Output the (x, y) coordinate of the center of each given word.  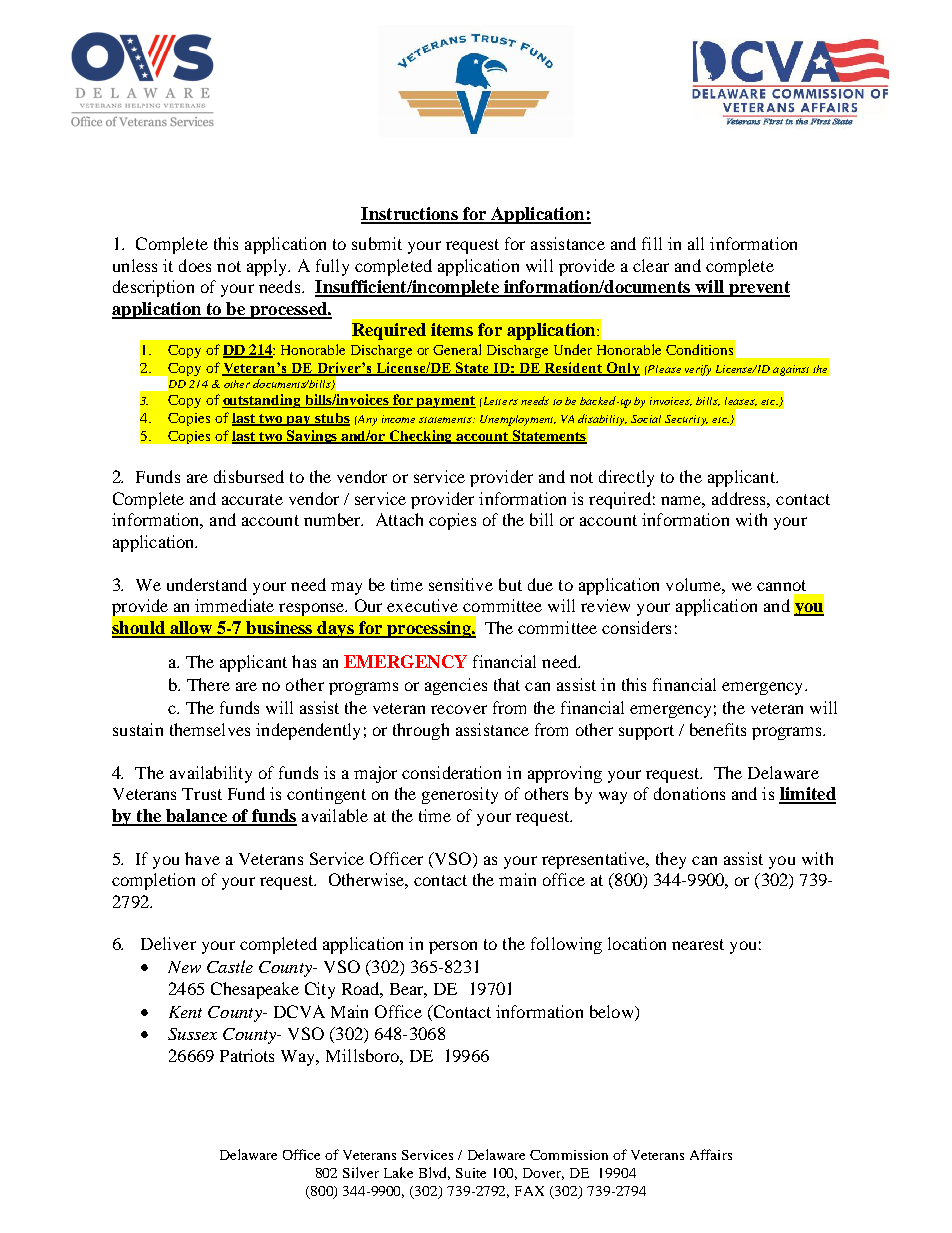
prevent (758, 289)
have (202, 858)
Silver (361, 1172)
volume (694, 584)
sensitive (461, 584)
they (671, 860)
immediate (234, 605)
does (195, 265)
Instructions (410, 215)
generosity (460, 795)
